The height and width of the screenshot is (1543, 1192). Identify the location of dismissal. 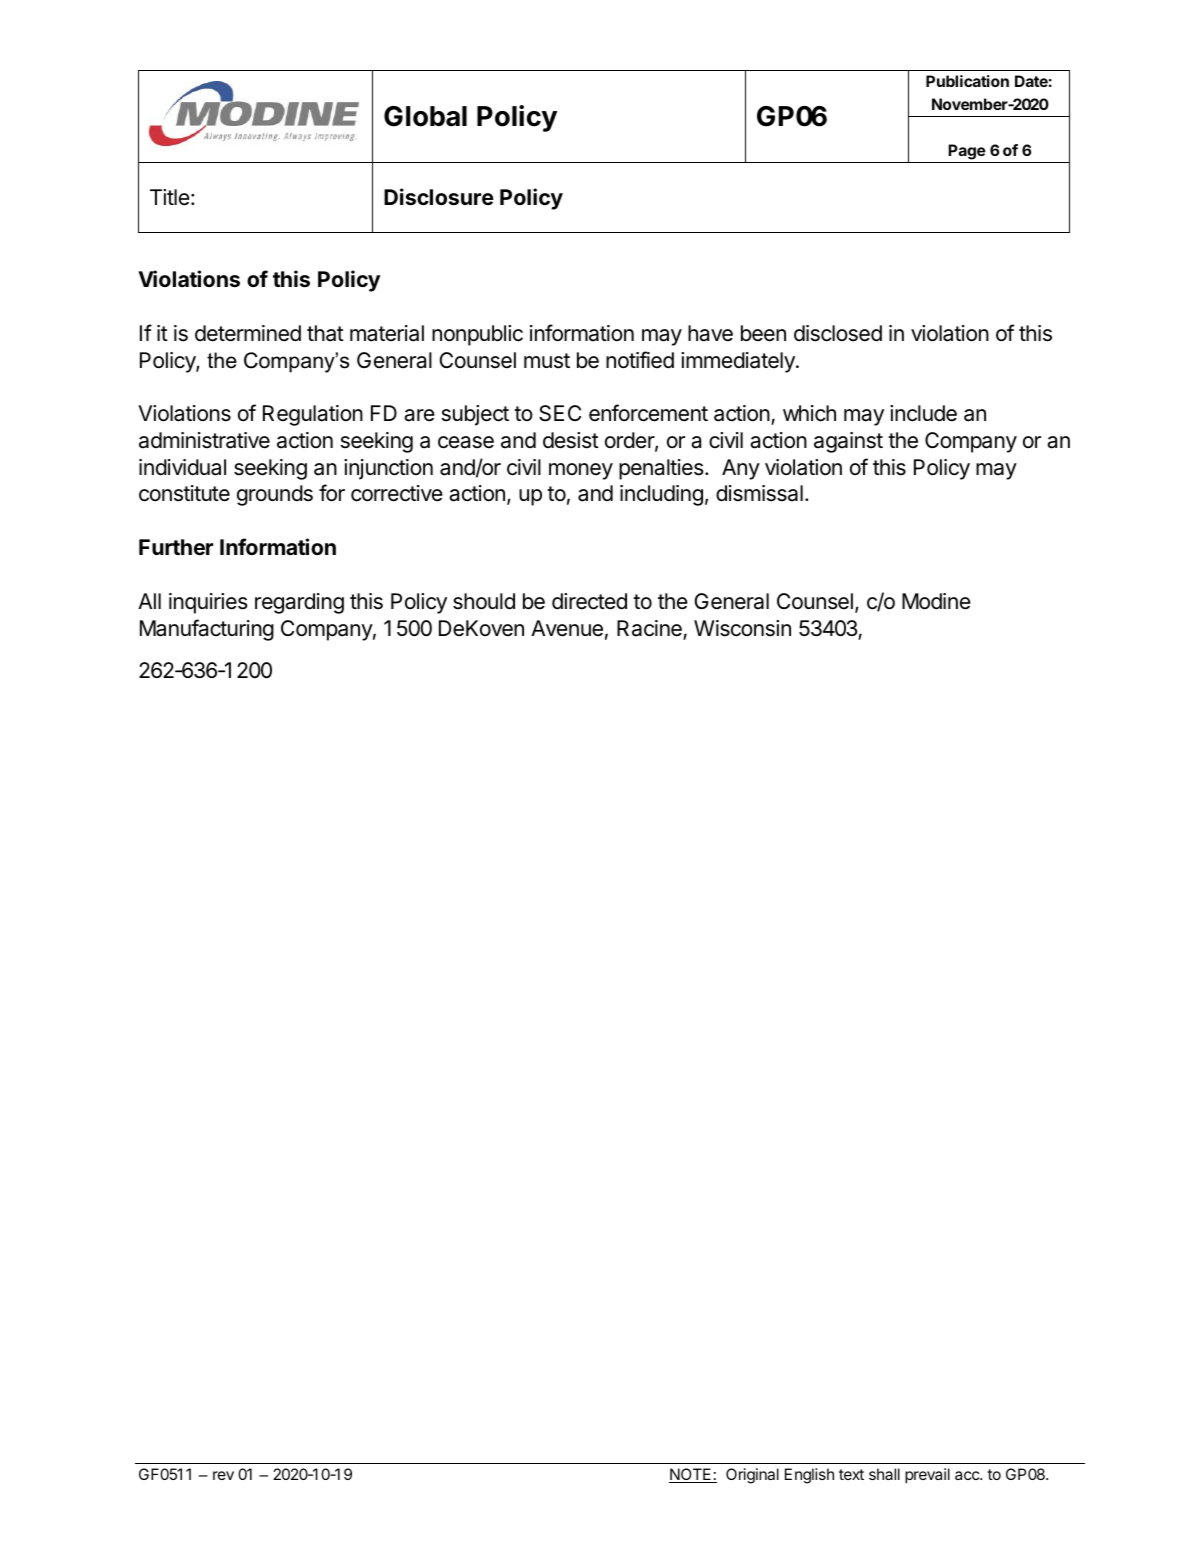
(759, 493).
